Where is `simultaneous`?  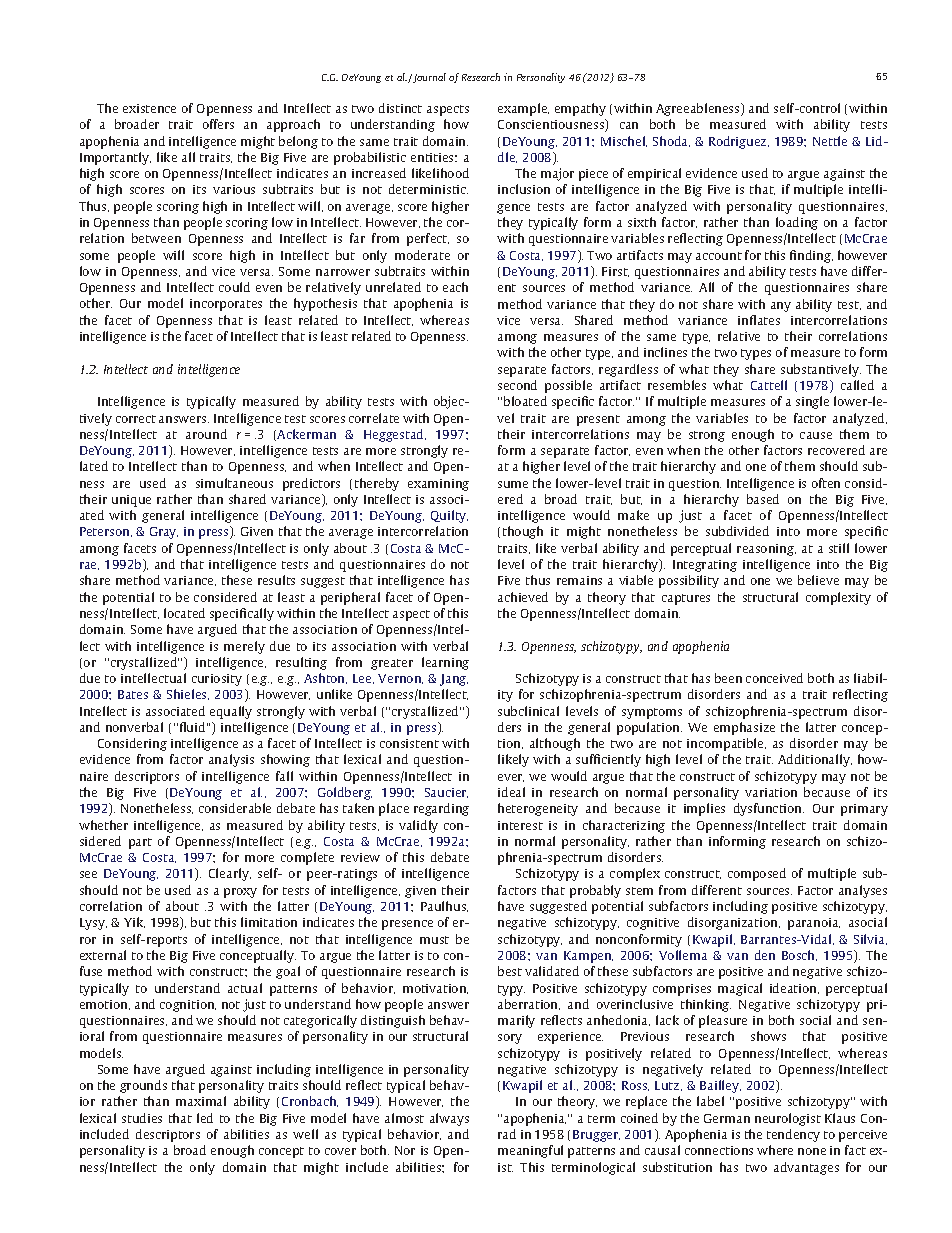
simultaneous is located at coordinates (234, 483).
